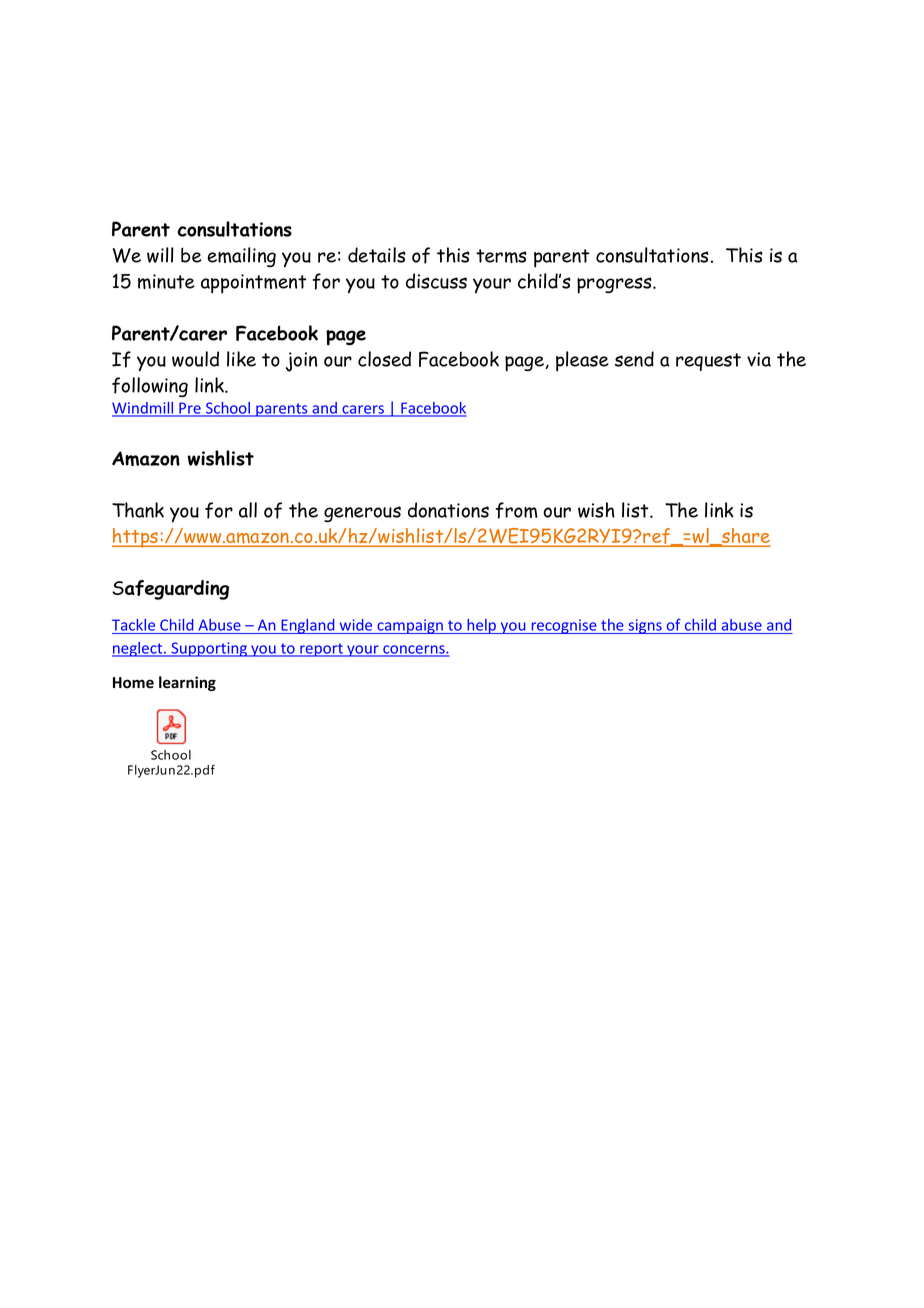 The height and width of the document is (1308, 924). What do you see at coordinates (187, 683) in the document?
I see `learning` at bounding box center [187, 683].
